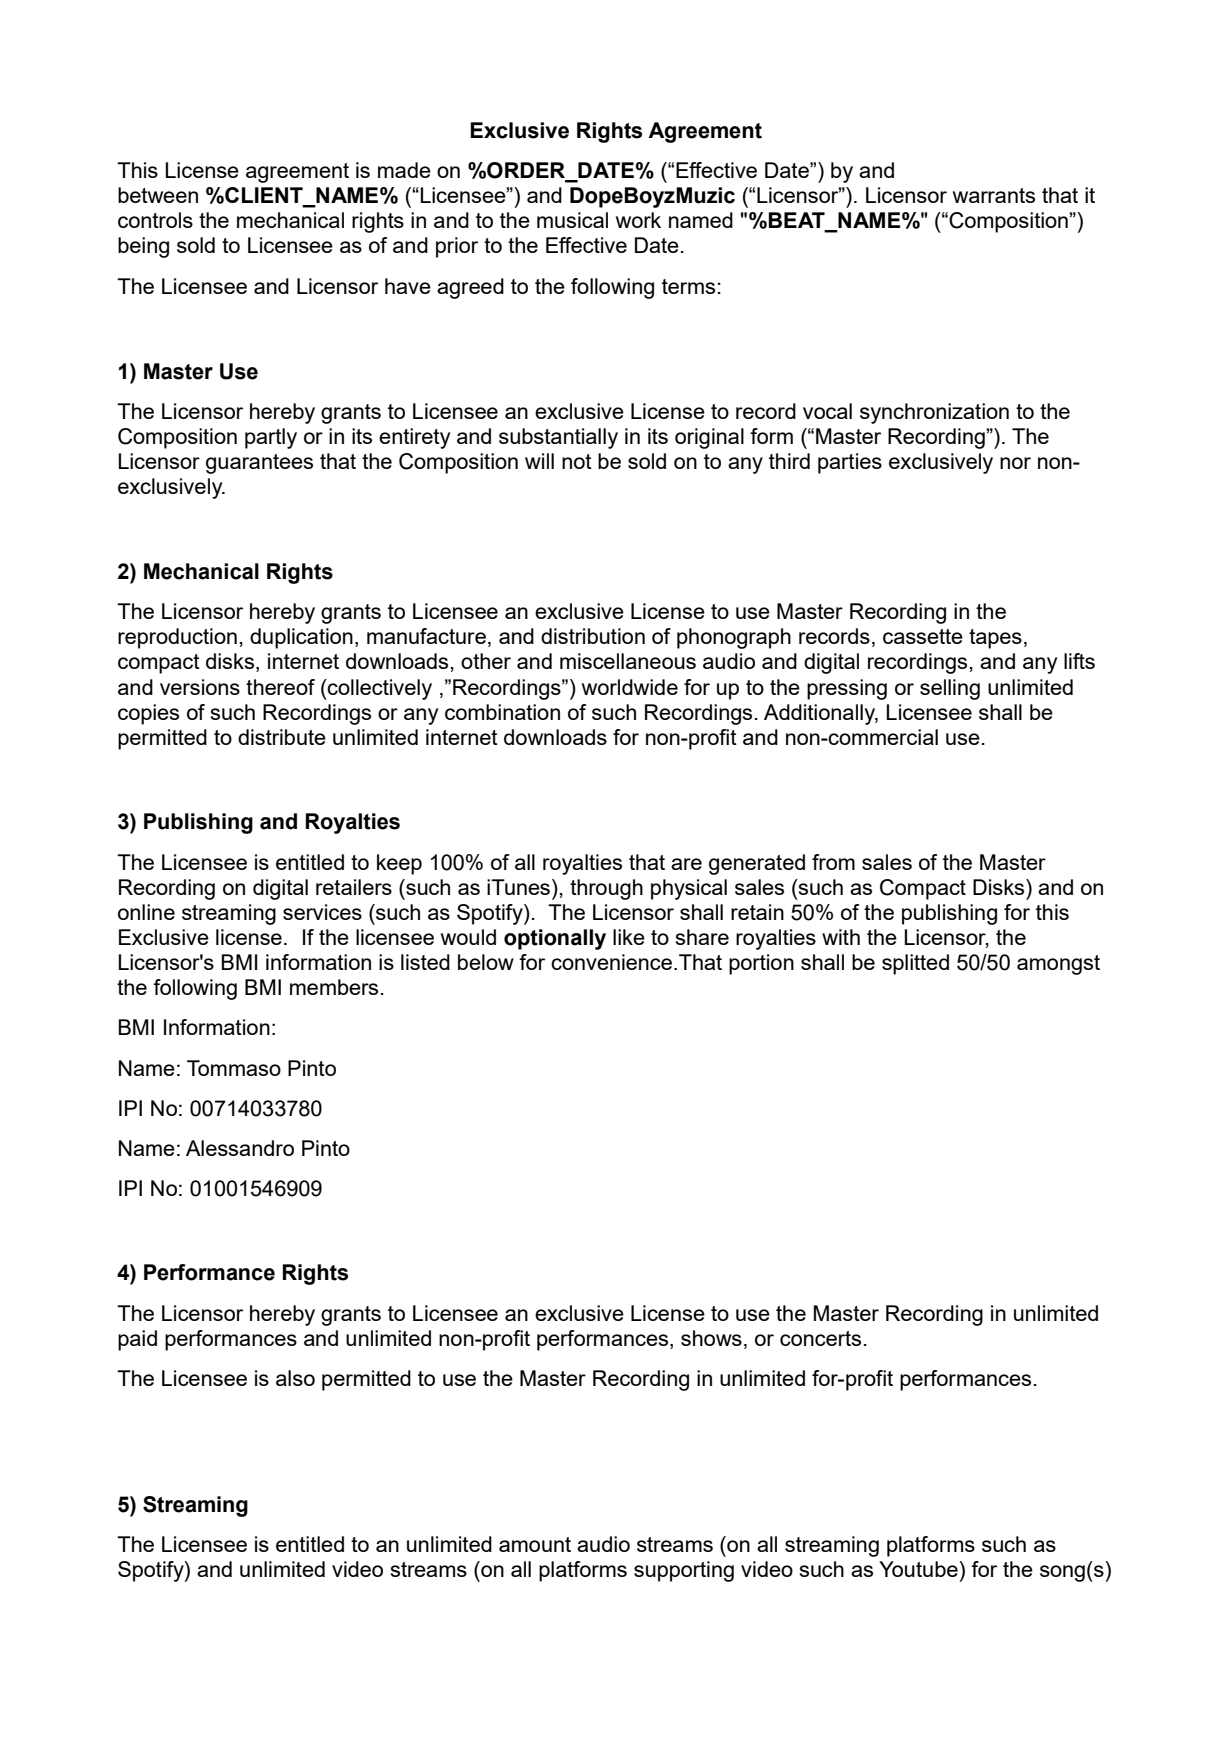 The image size is (1231, 1742). What do you see at coordinates (158, 195) in the document?
I see `between` at bounding box center [158, 195].
